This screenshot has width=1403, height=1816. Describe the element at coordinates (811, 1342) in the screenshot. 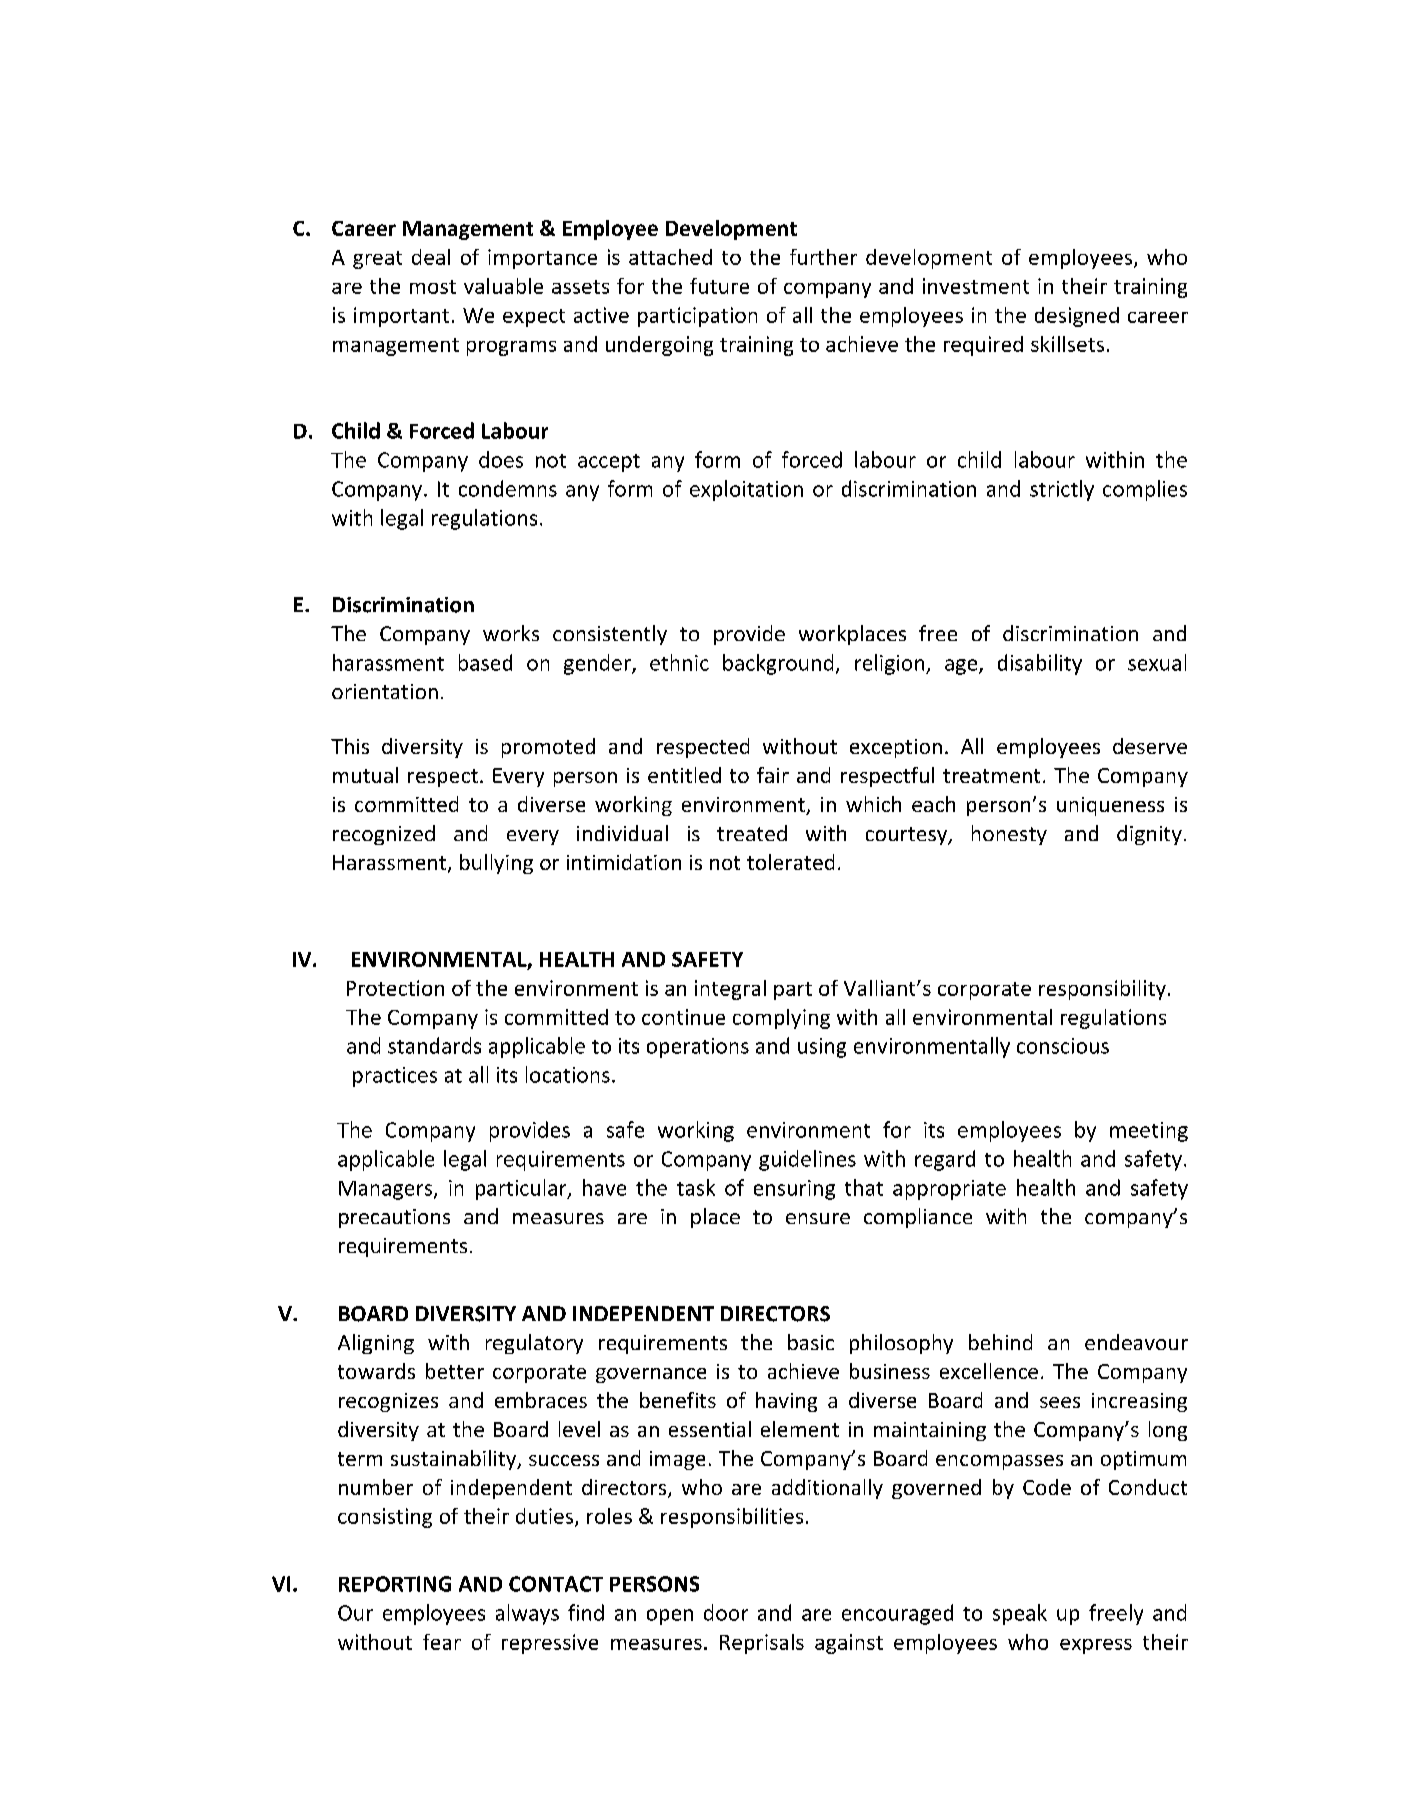

I see `basic` at that location.
